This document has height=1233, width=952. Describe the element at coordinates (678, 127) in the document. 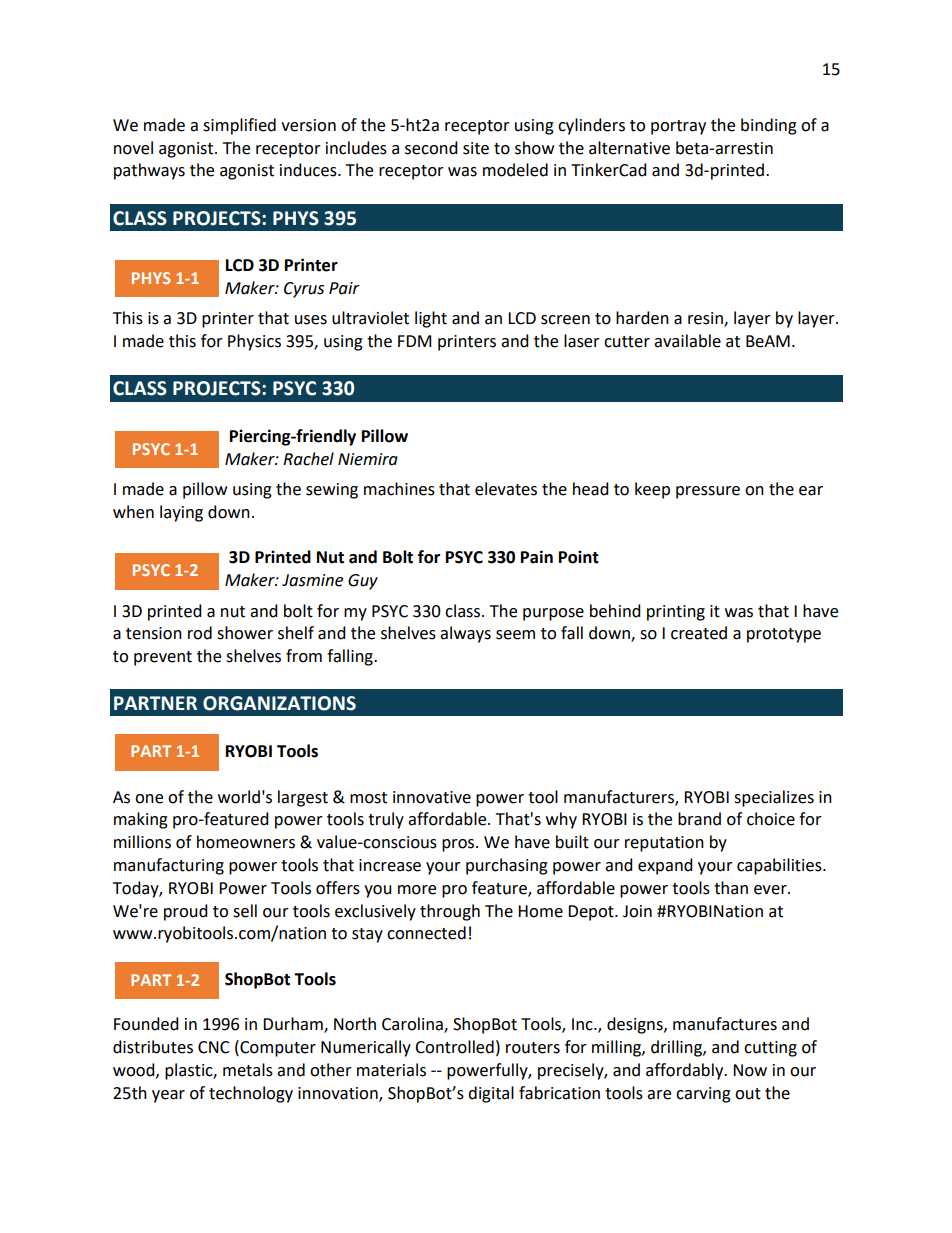

I see `portray` at that location.
